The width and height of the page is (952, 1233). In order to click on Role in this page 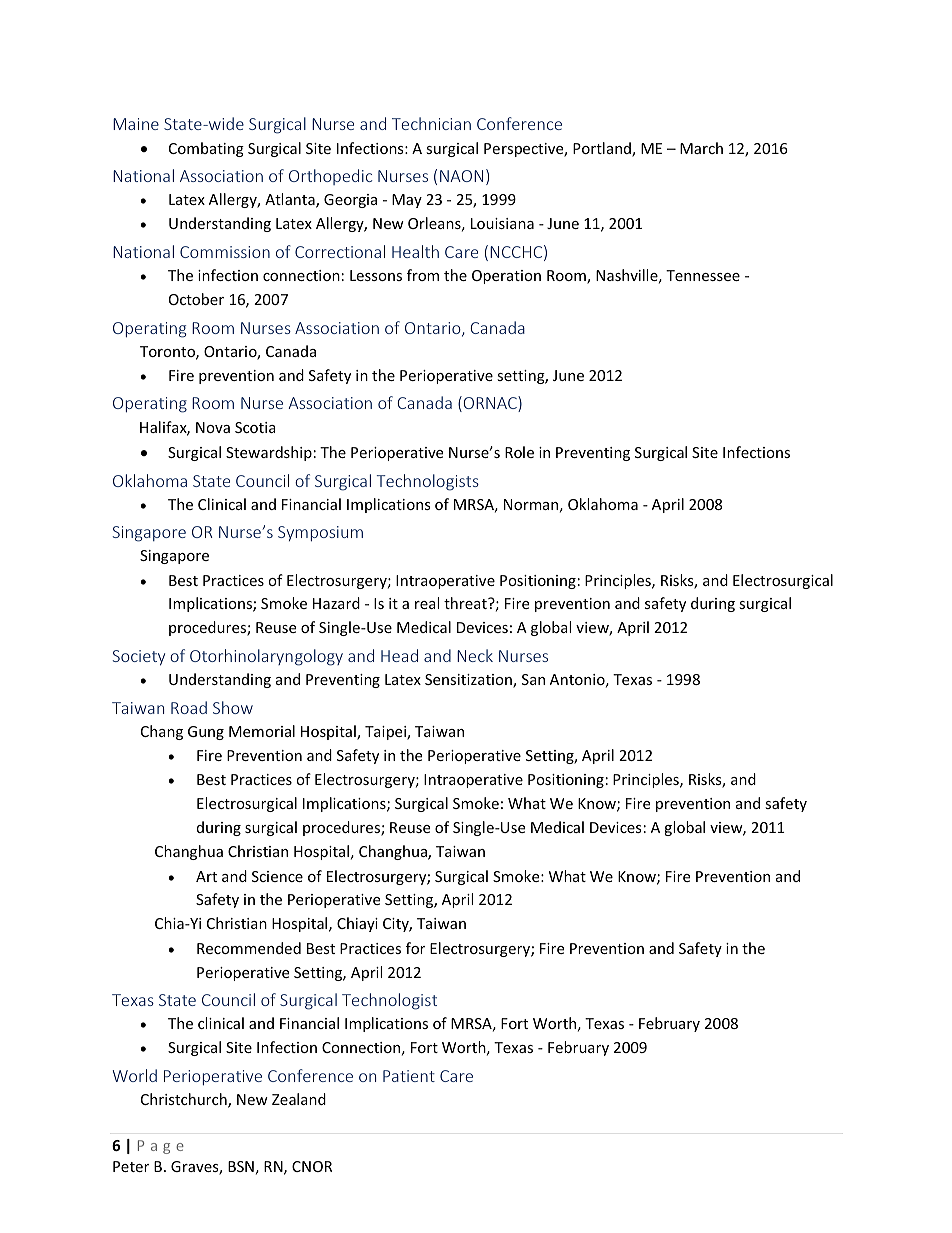, I will do `click(519, 452)`.
